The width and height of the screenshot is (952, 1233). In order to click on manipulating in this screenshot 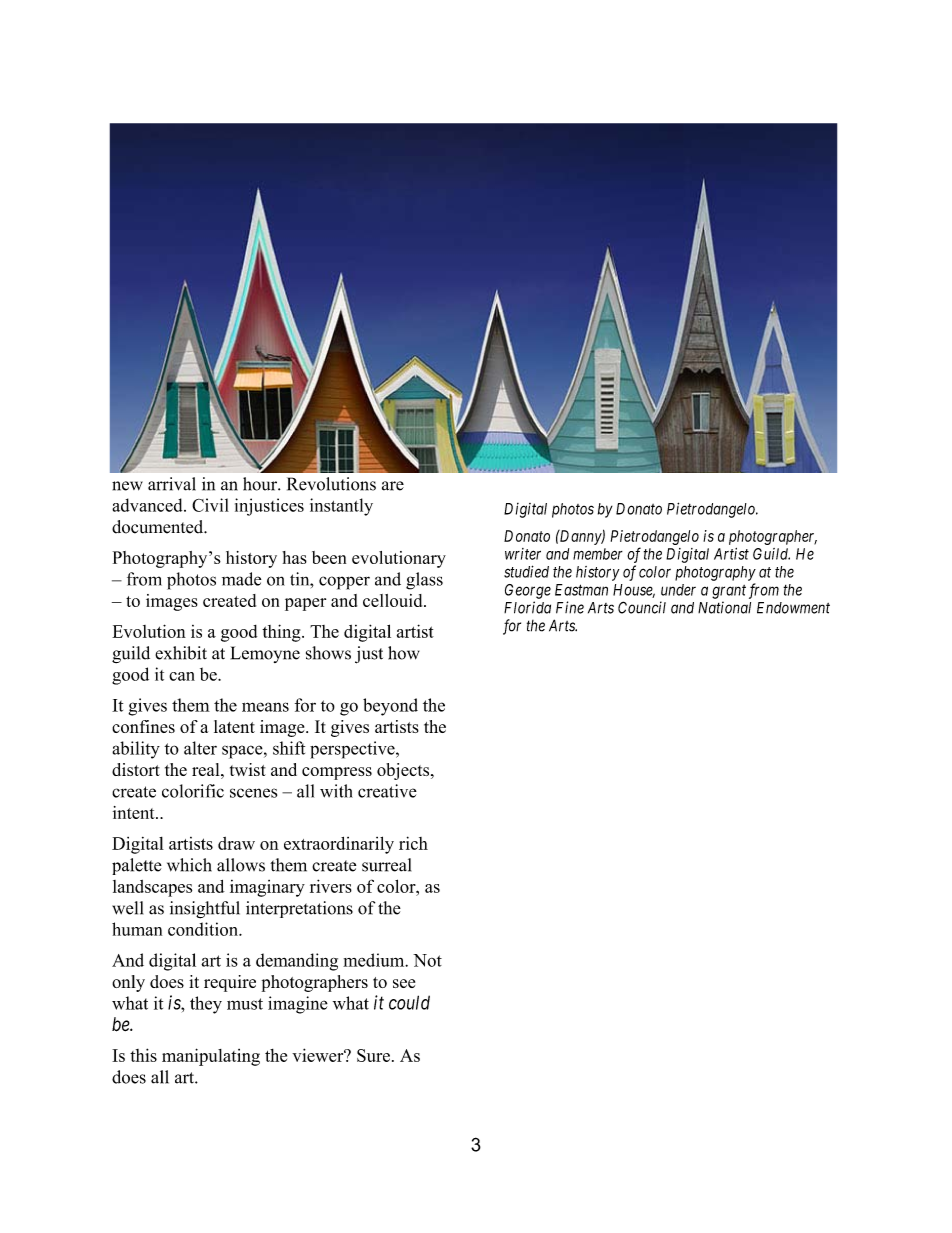, I will do `click(211, 1057)`.
